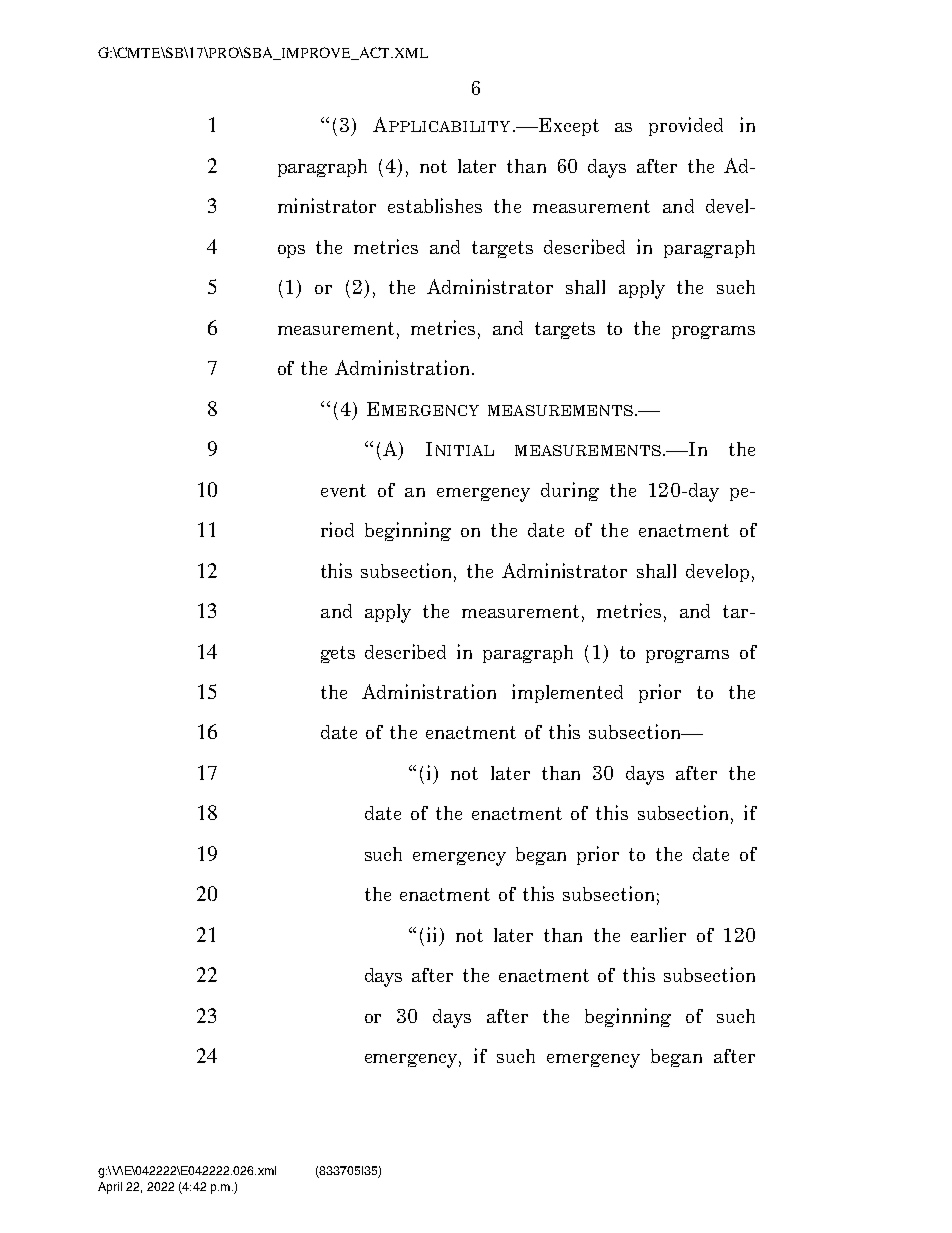 This screenshot has height=1233, width=952. What do you see at coordinates (658, 934) in the screenshot?
I see `earlier` at bounding box center [658, 934].
